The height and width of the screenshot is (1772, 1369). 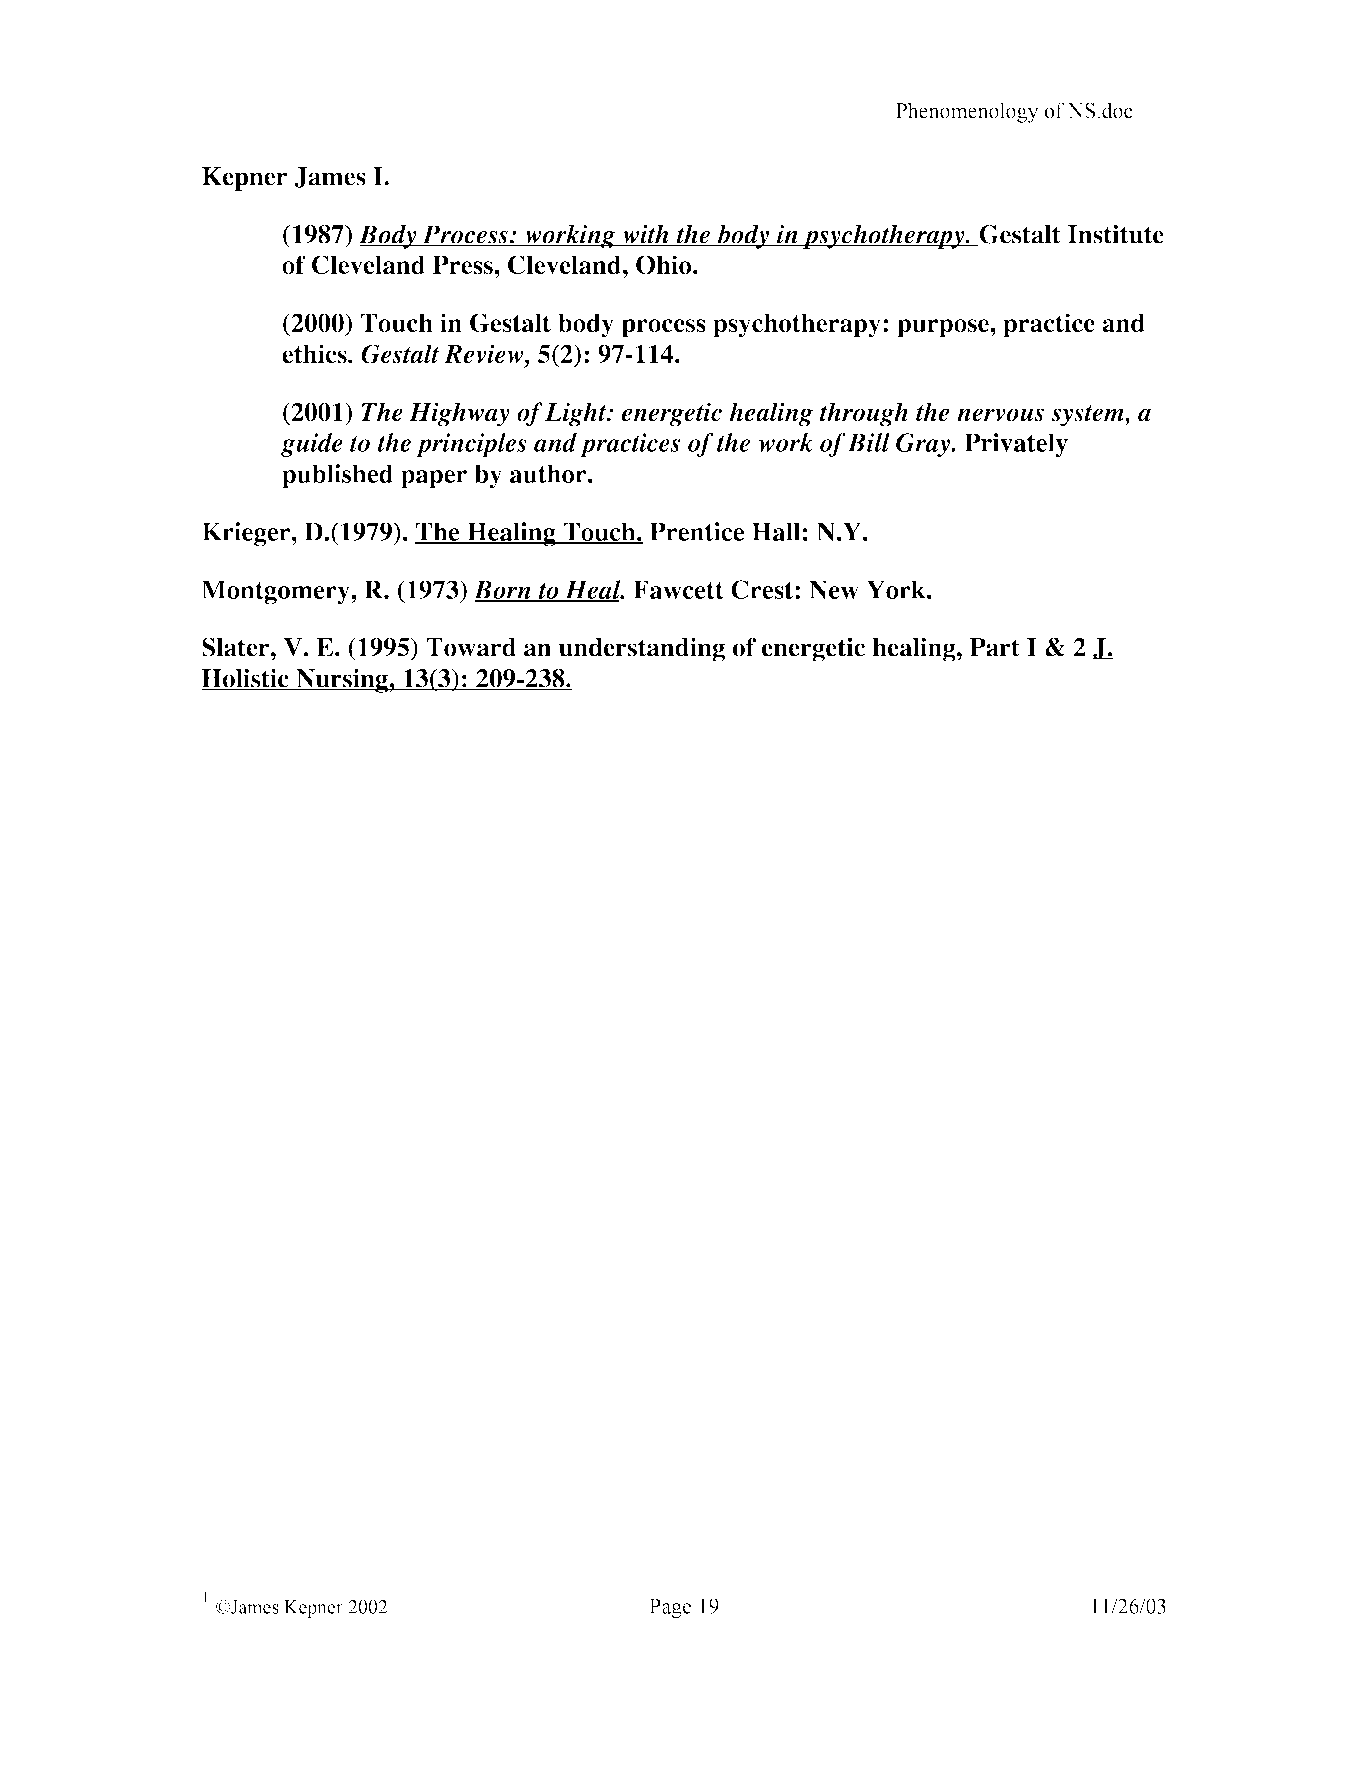 I want to click on New, so click(x=834, y=589).
